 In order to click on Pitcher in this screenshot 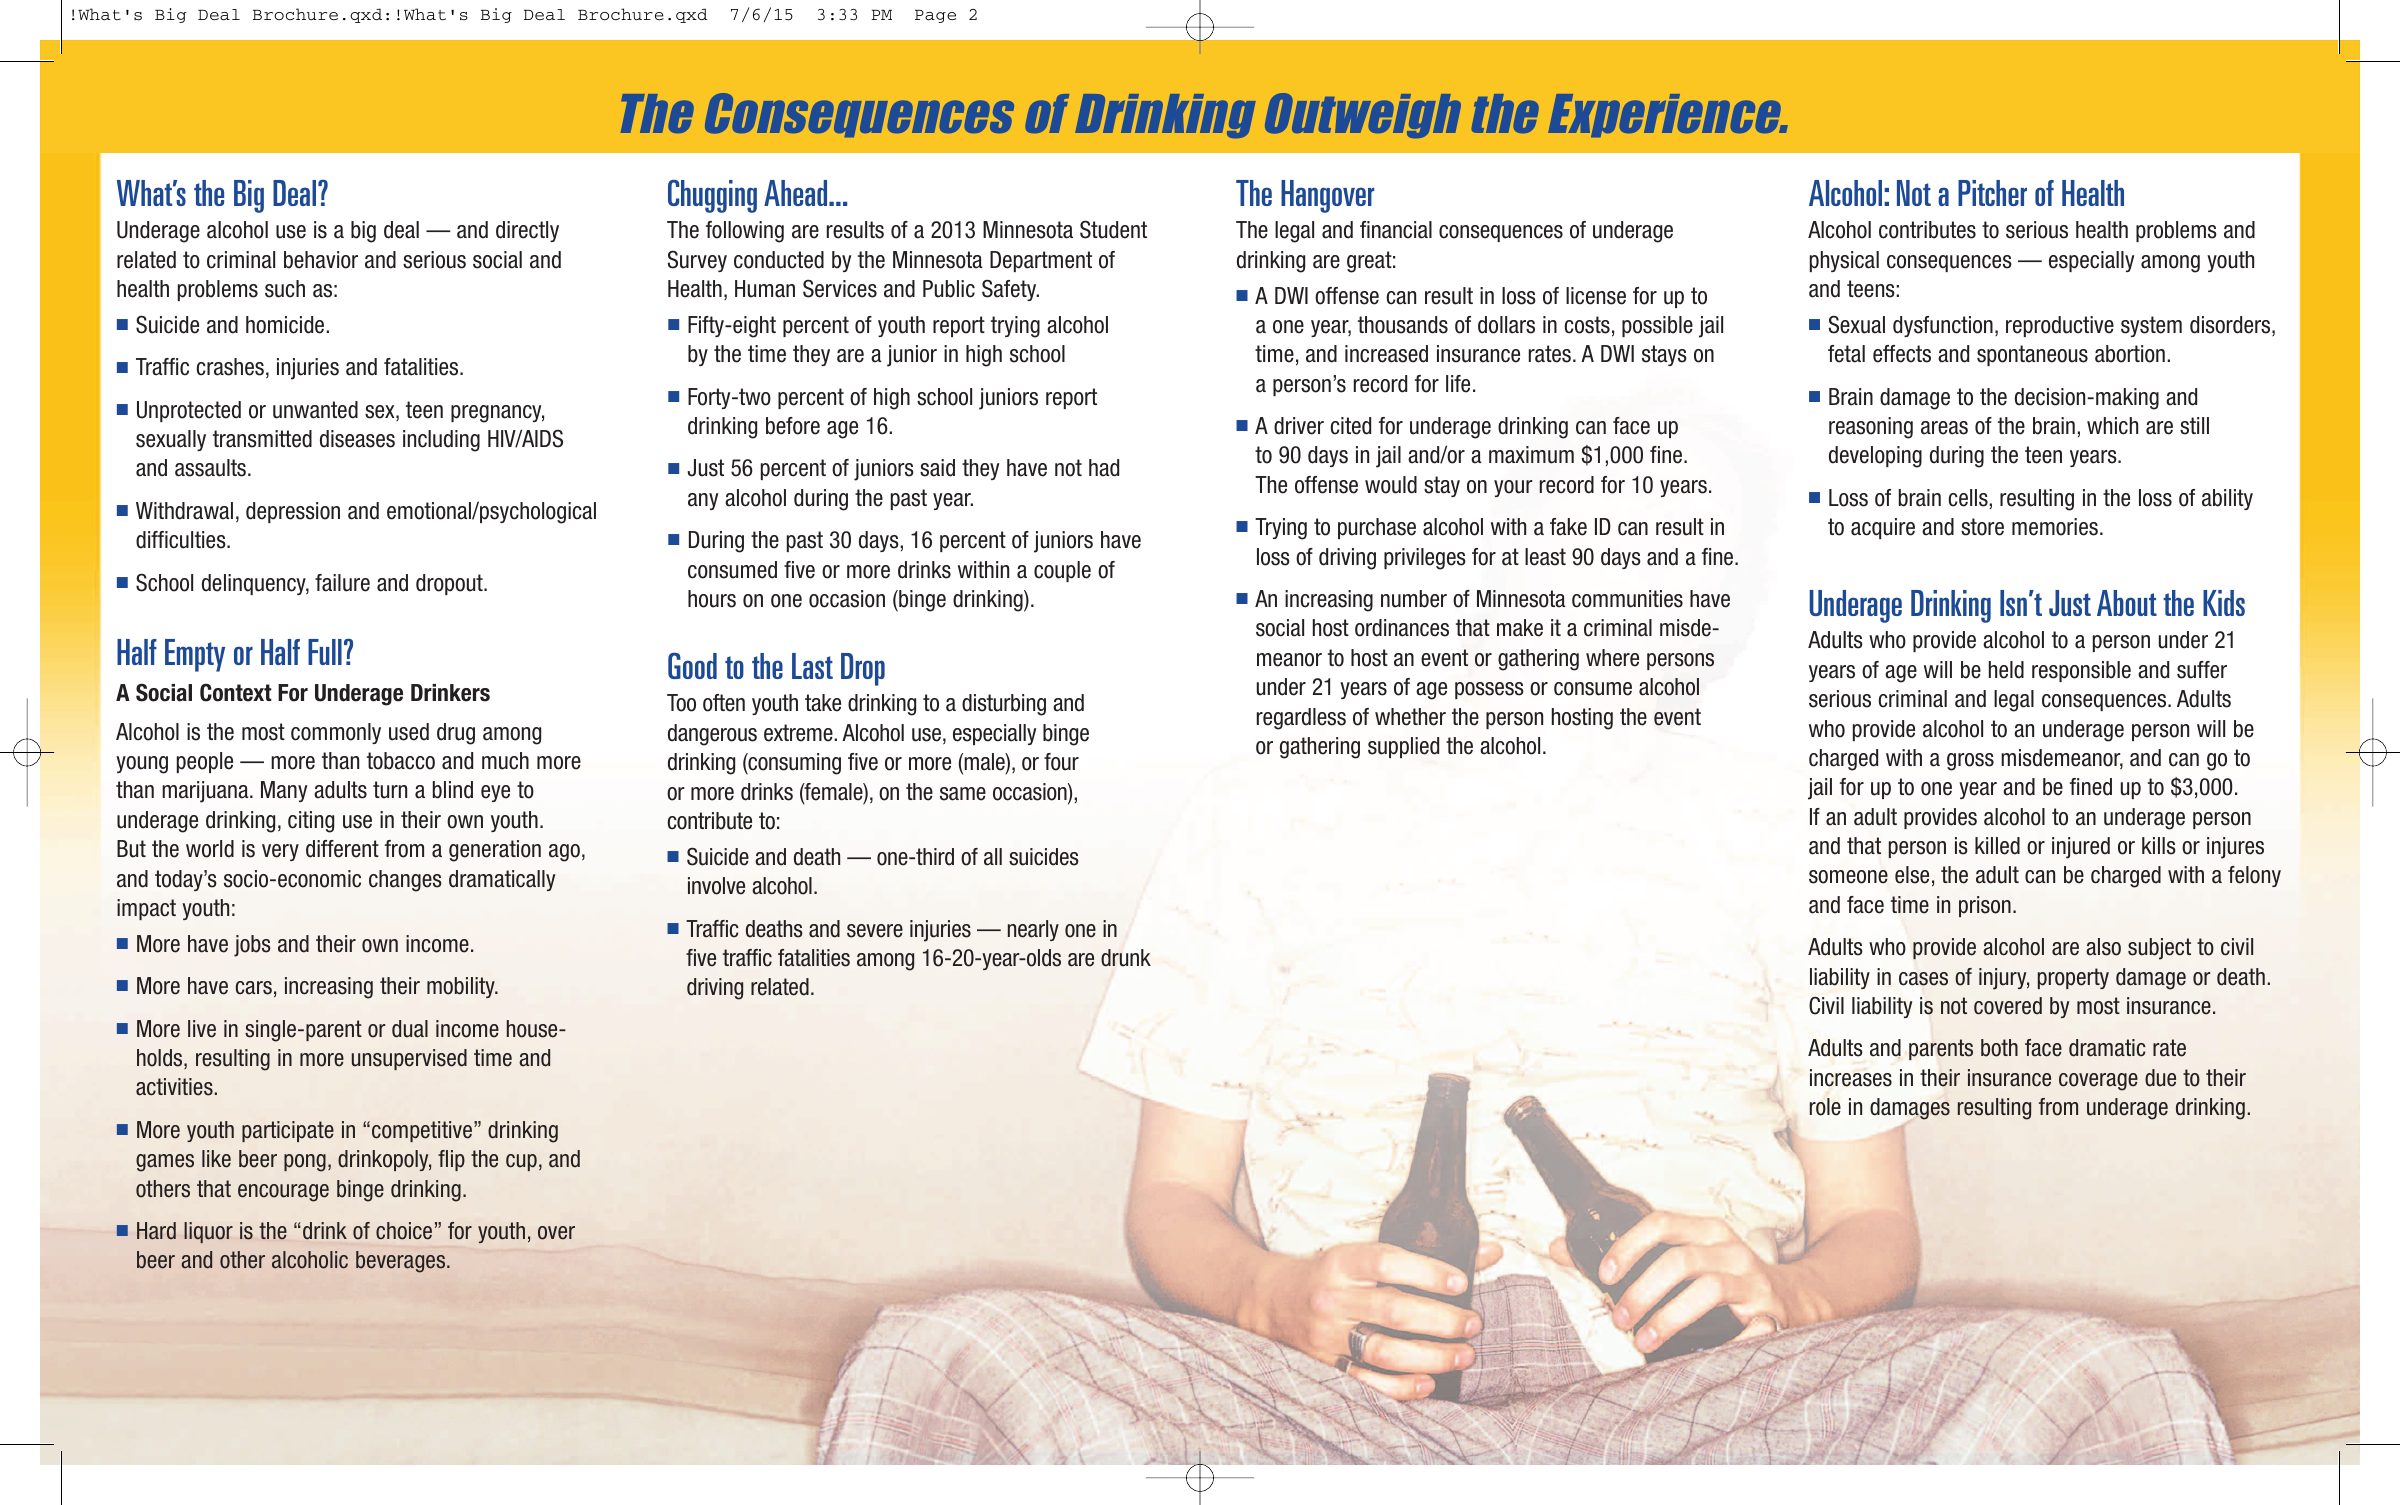, I will do `click(1992, 193)`.
